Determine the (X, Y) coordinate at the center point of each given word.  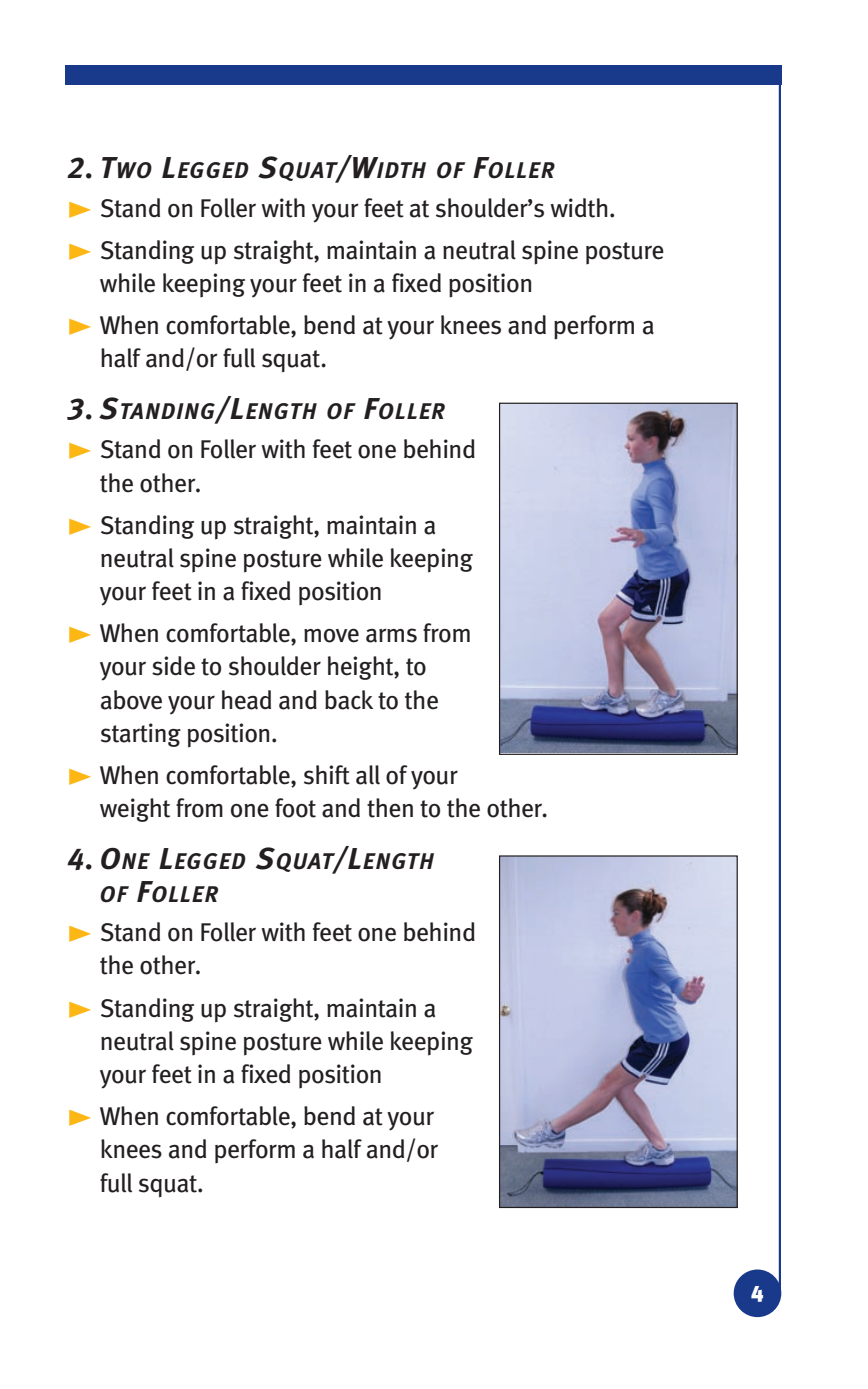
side (173, 666)
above (131, 700)
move (331, 635)
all (368, 775)
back (349, 700)
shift (327, 775)
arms (391, 635)
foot (295, 808)
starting (141, 735)
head (246, 700)
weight (135, 810)
